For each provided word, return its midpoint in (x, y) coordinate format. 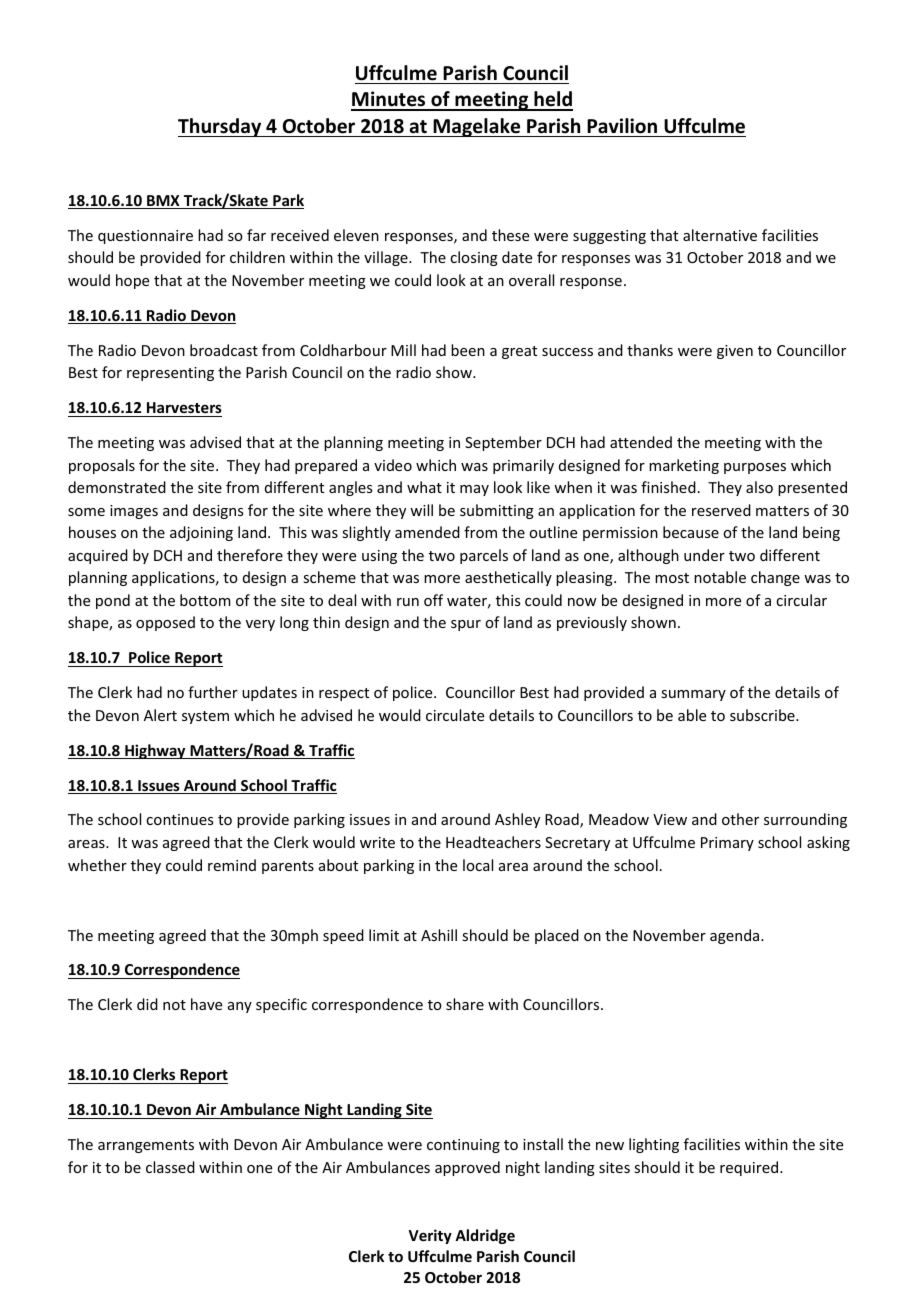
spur (466, 625)
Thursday (221, 127)
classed (170, 1167)
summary (693, 695)
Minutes (389, 100)
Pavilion (622, 126)
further (213, 692)
